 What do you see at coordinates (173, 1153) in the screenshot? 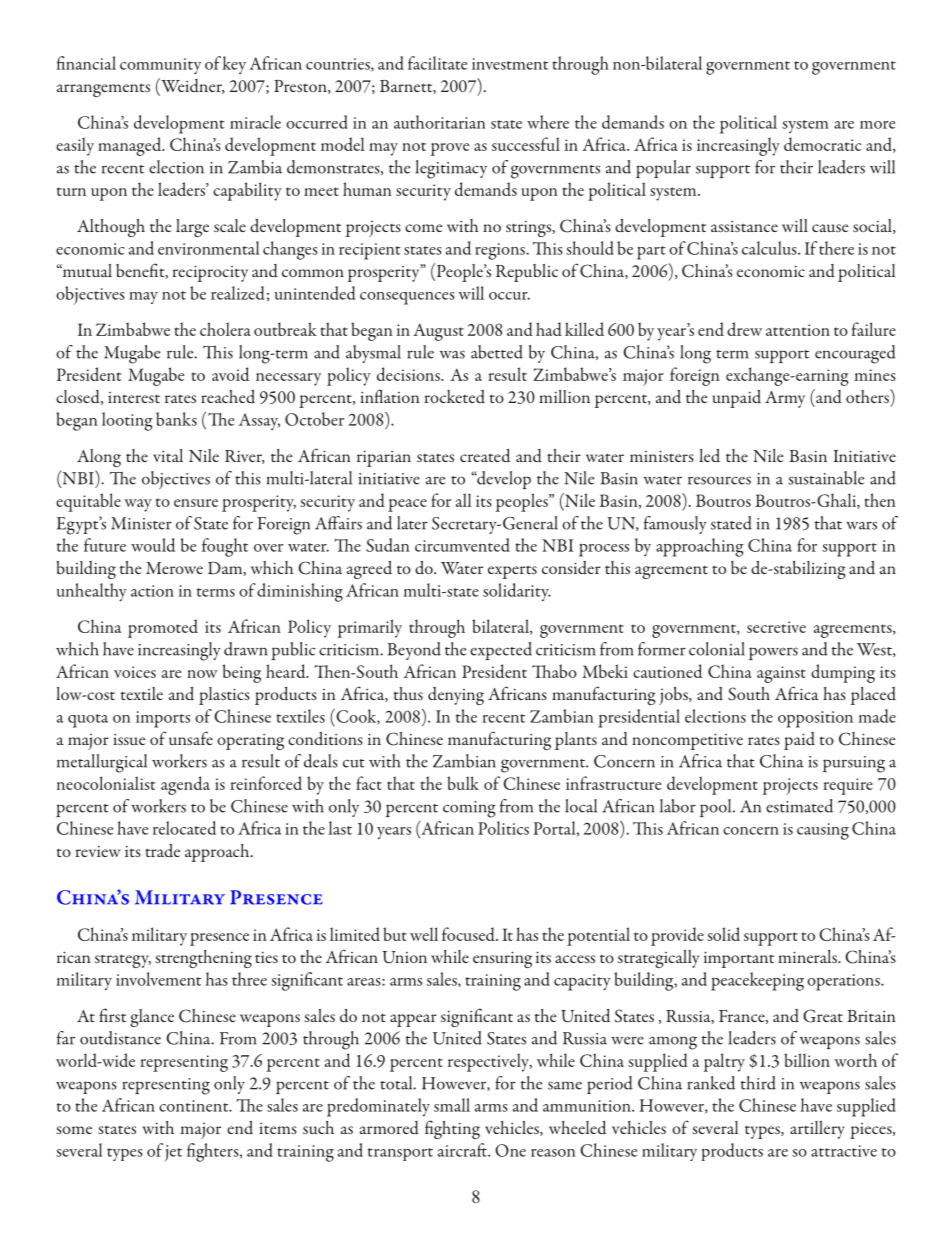
I see `jet` at bounding box center [173, 1153].
